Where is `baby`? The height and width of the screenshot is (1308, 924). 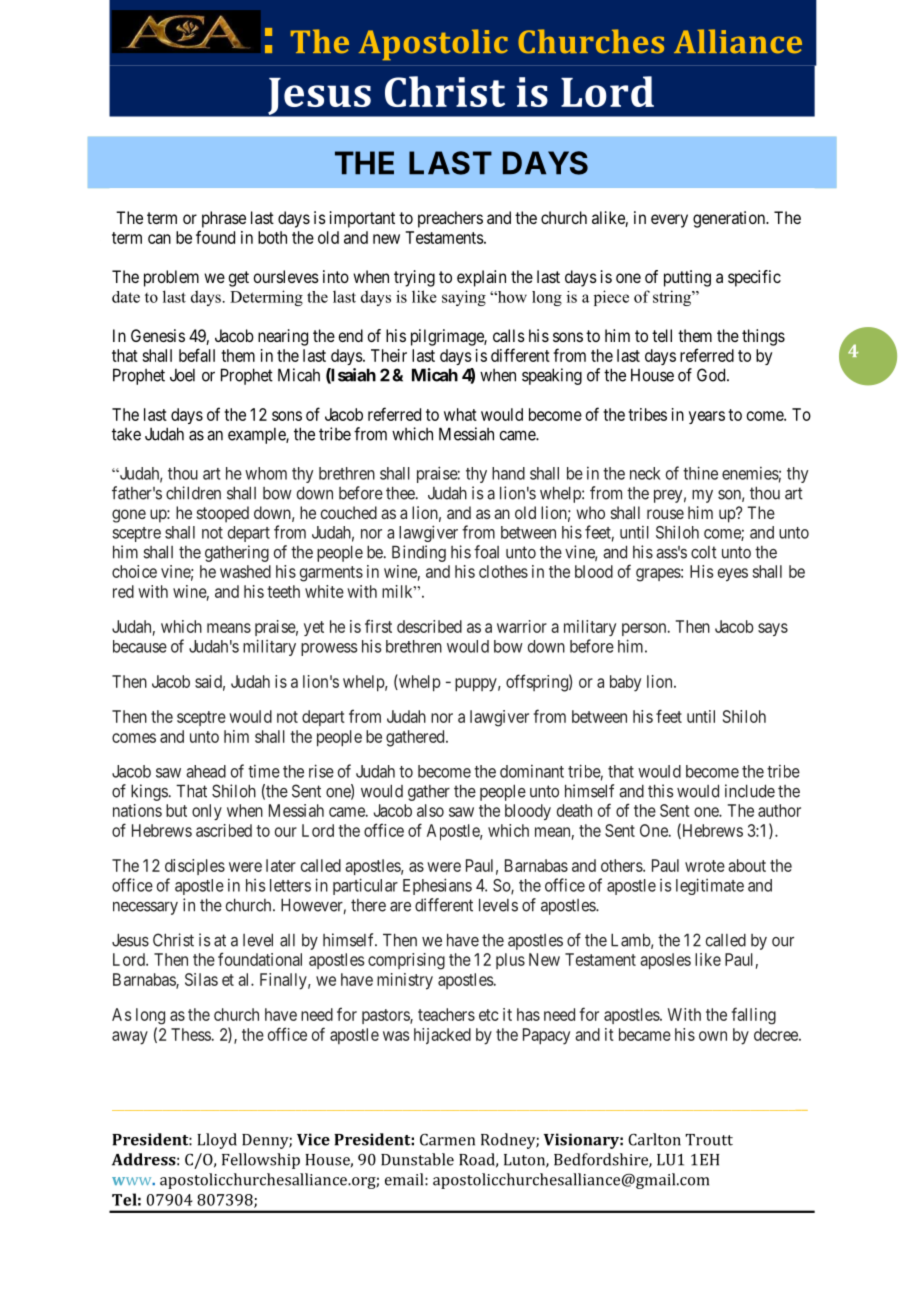
baby is located at coordinates (625, 683).
